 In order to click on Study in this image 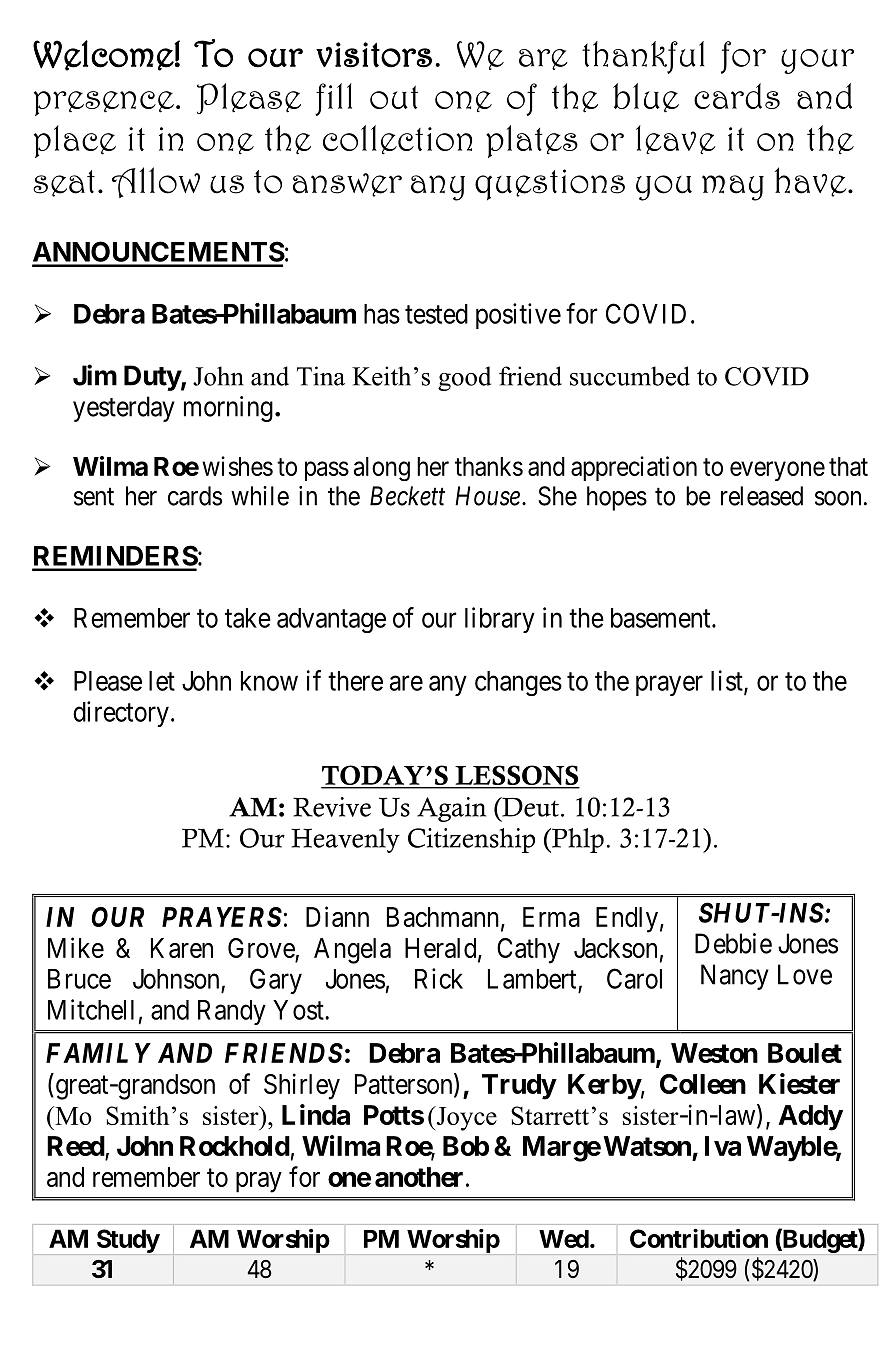, I will do `click(128, 1241)`.
